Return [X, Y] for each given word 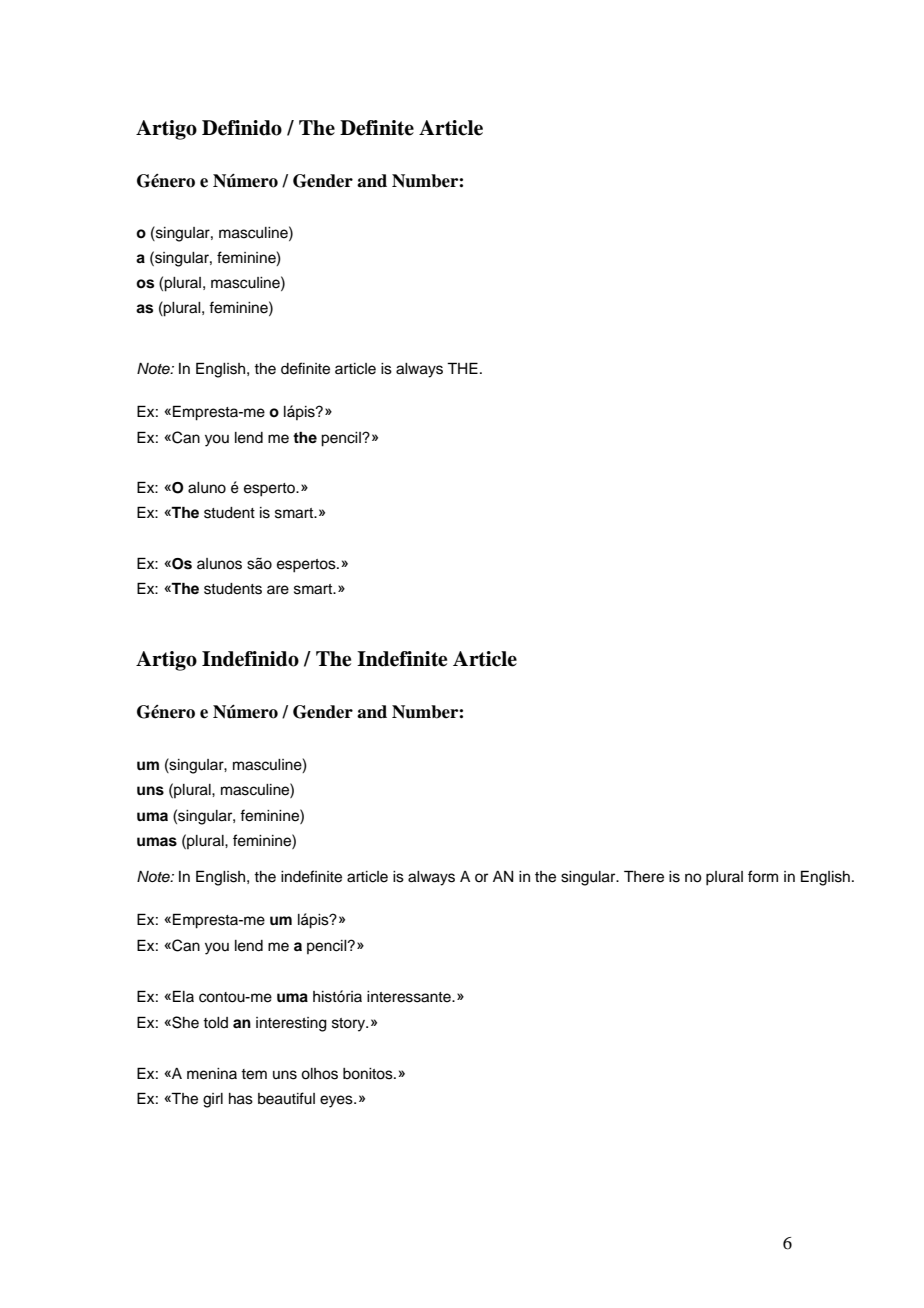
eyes [337, 1101]
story [349, 1025]
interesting [291, 1024]
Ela [183, 996]
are [278, 590]
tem [254, 1074]
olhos [319, 1074]
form [763, 876]
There [644, 876]
